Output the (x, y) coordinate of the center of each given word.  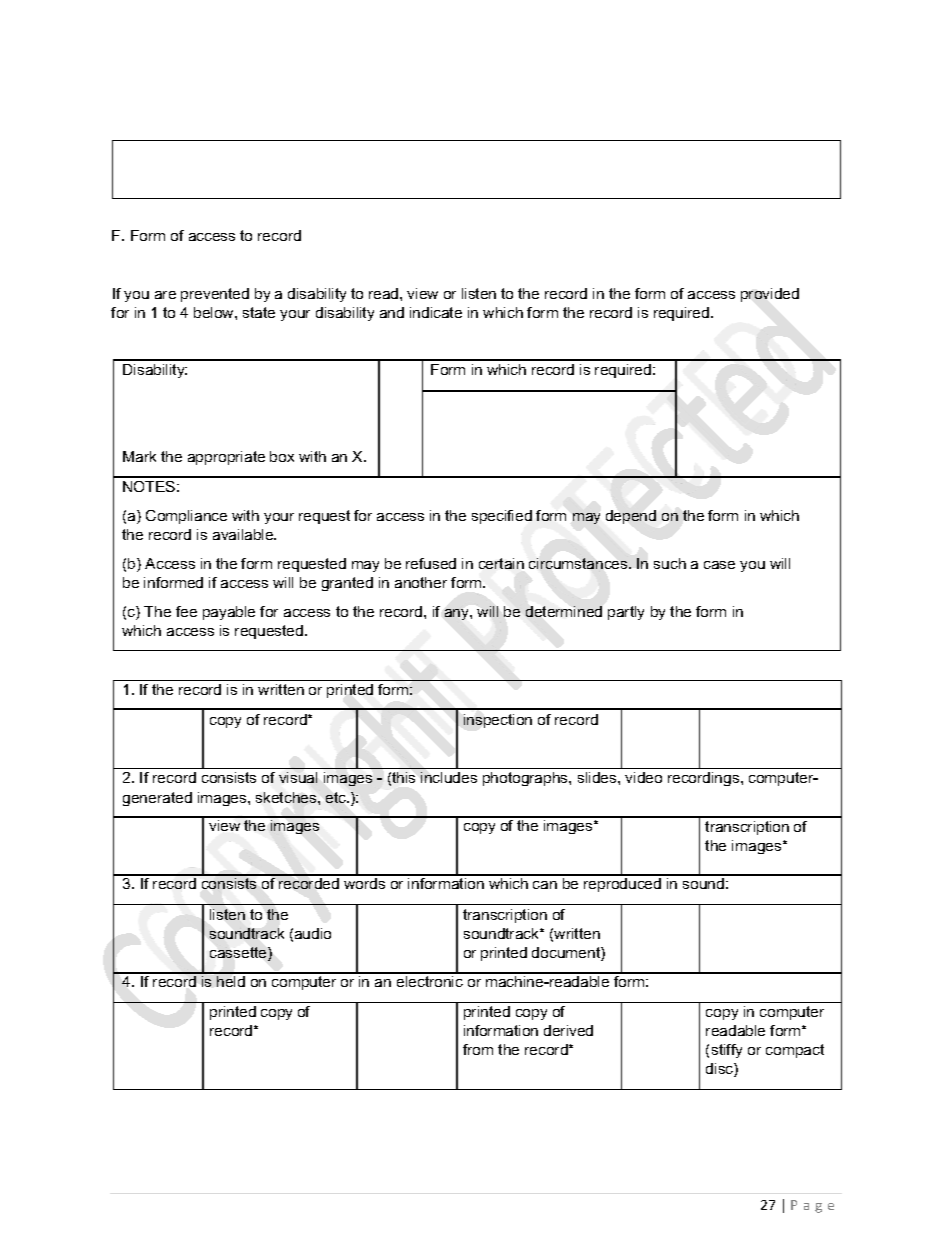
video (643, 777)
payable (229, 613)
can (545, 885)
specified (502, 517)
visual (298, 777)
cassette (239, 954)
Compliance (186, 517)
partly (626, 613)
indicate (436, 312)
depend (631, 517)
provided (770, 295)
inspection (498, 721)
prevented (215, 295)
